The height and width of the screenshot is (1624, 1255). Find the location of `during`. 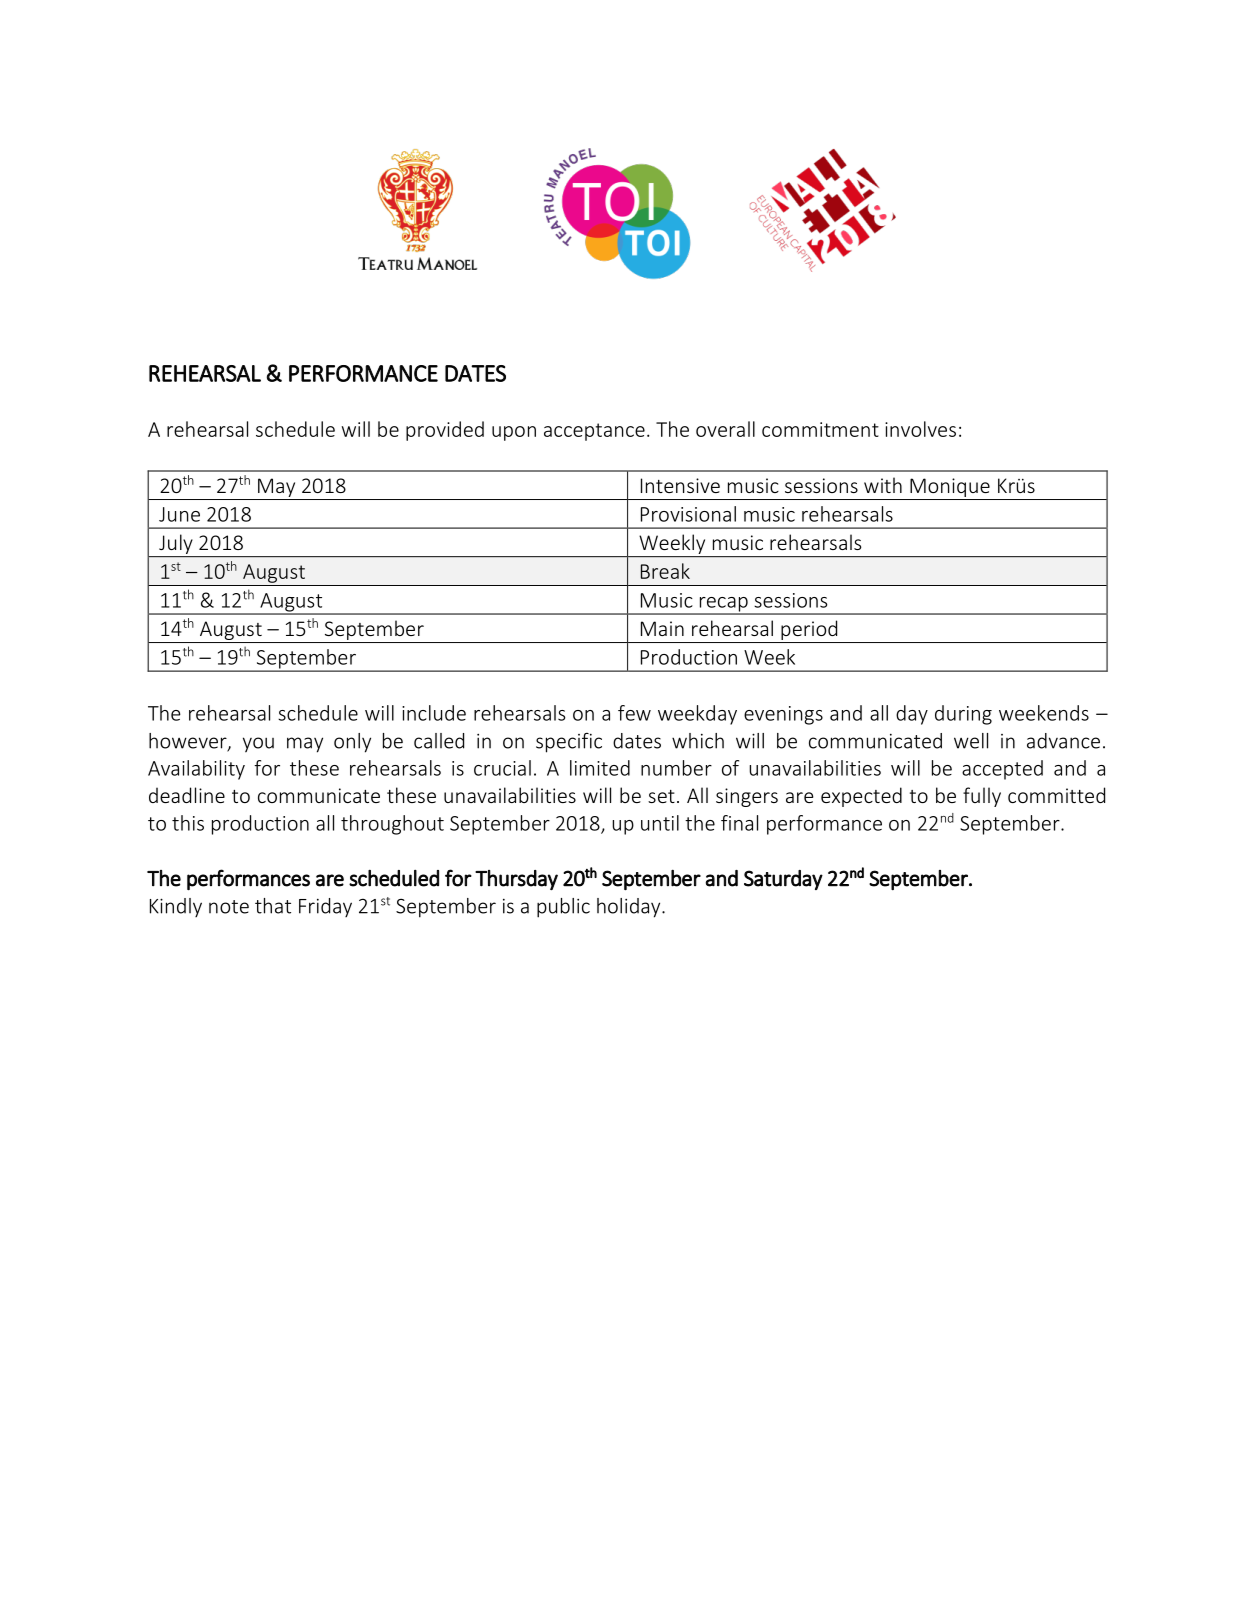

during is located at coordinates (963, 715).
